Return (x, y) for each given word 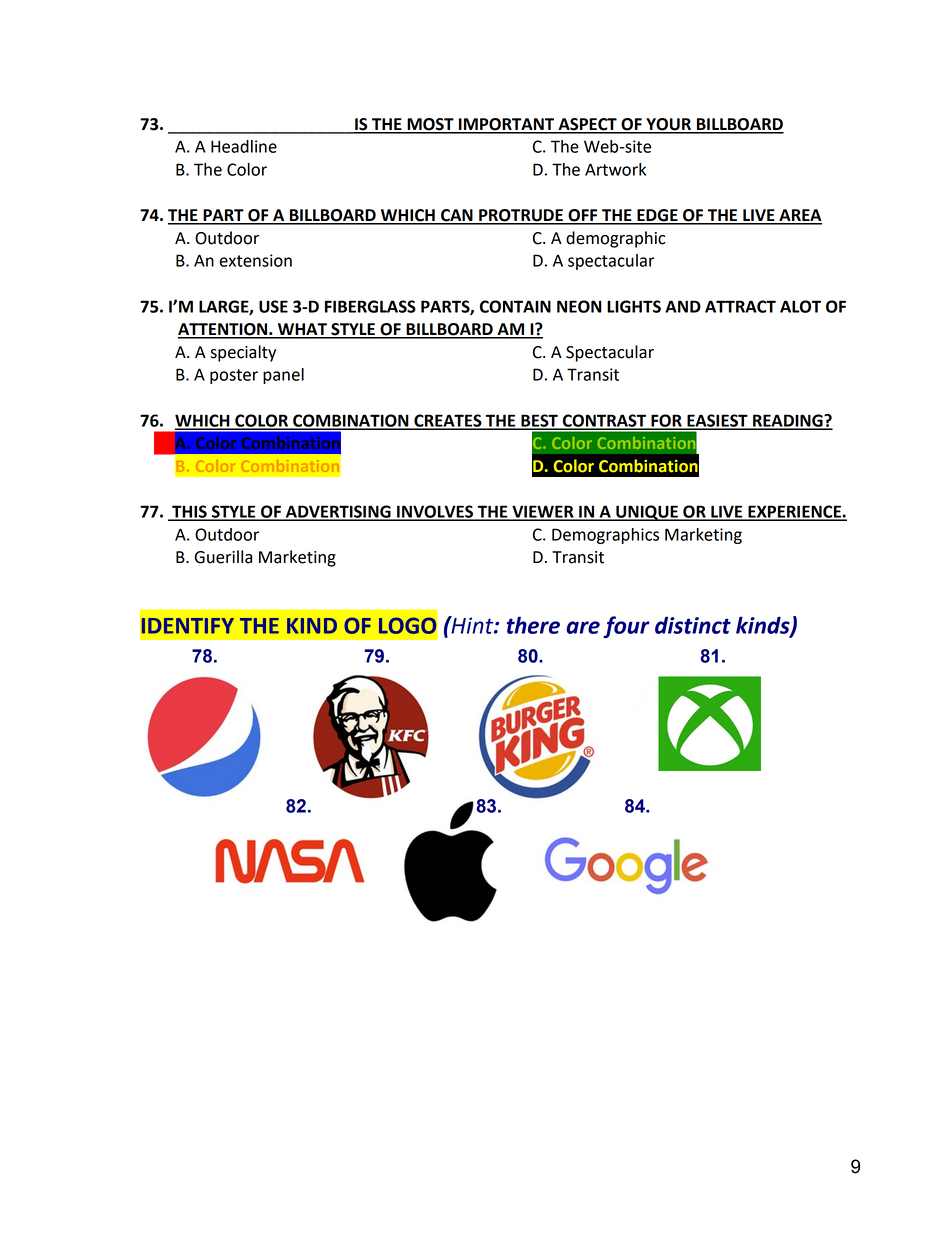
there (533, 625)
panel (283, 376)
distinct (693, 625)
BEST (539, 421)
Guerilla (223, 557)
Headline (244, 146)
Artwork (615, 169)
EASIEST (717, 421)
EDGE (657, 216)
